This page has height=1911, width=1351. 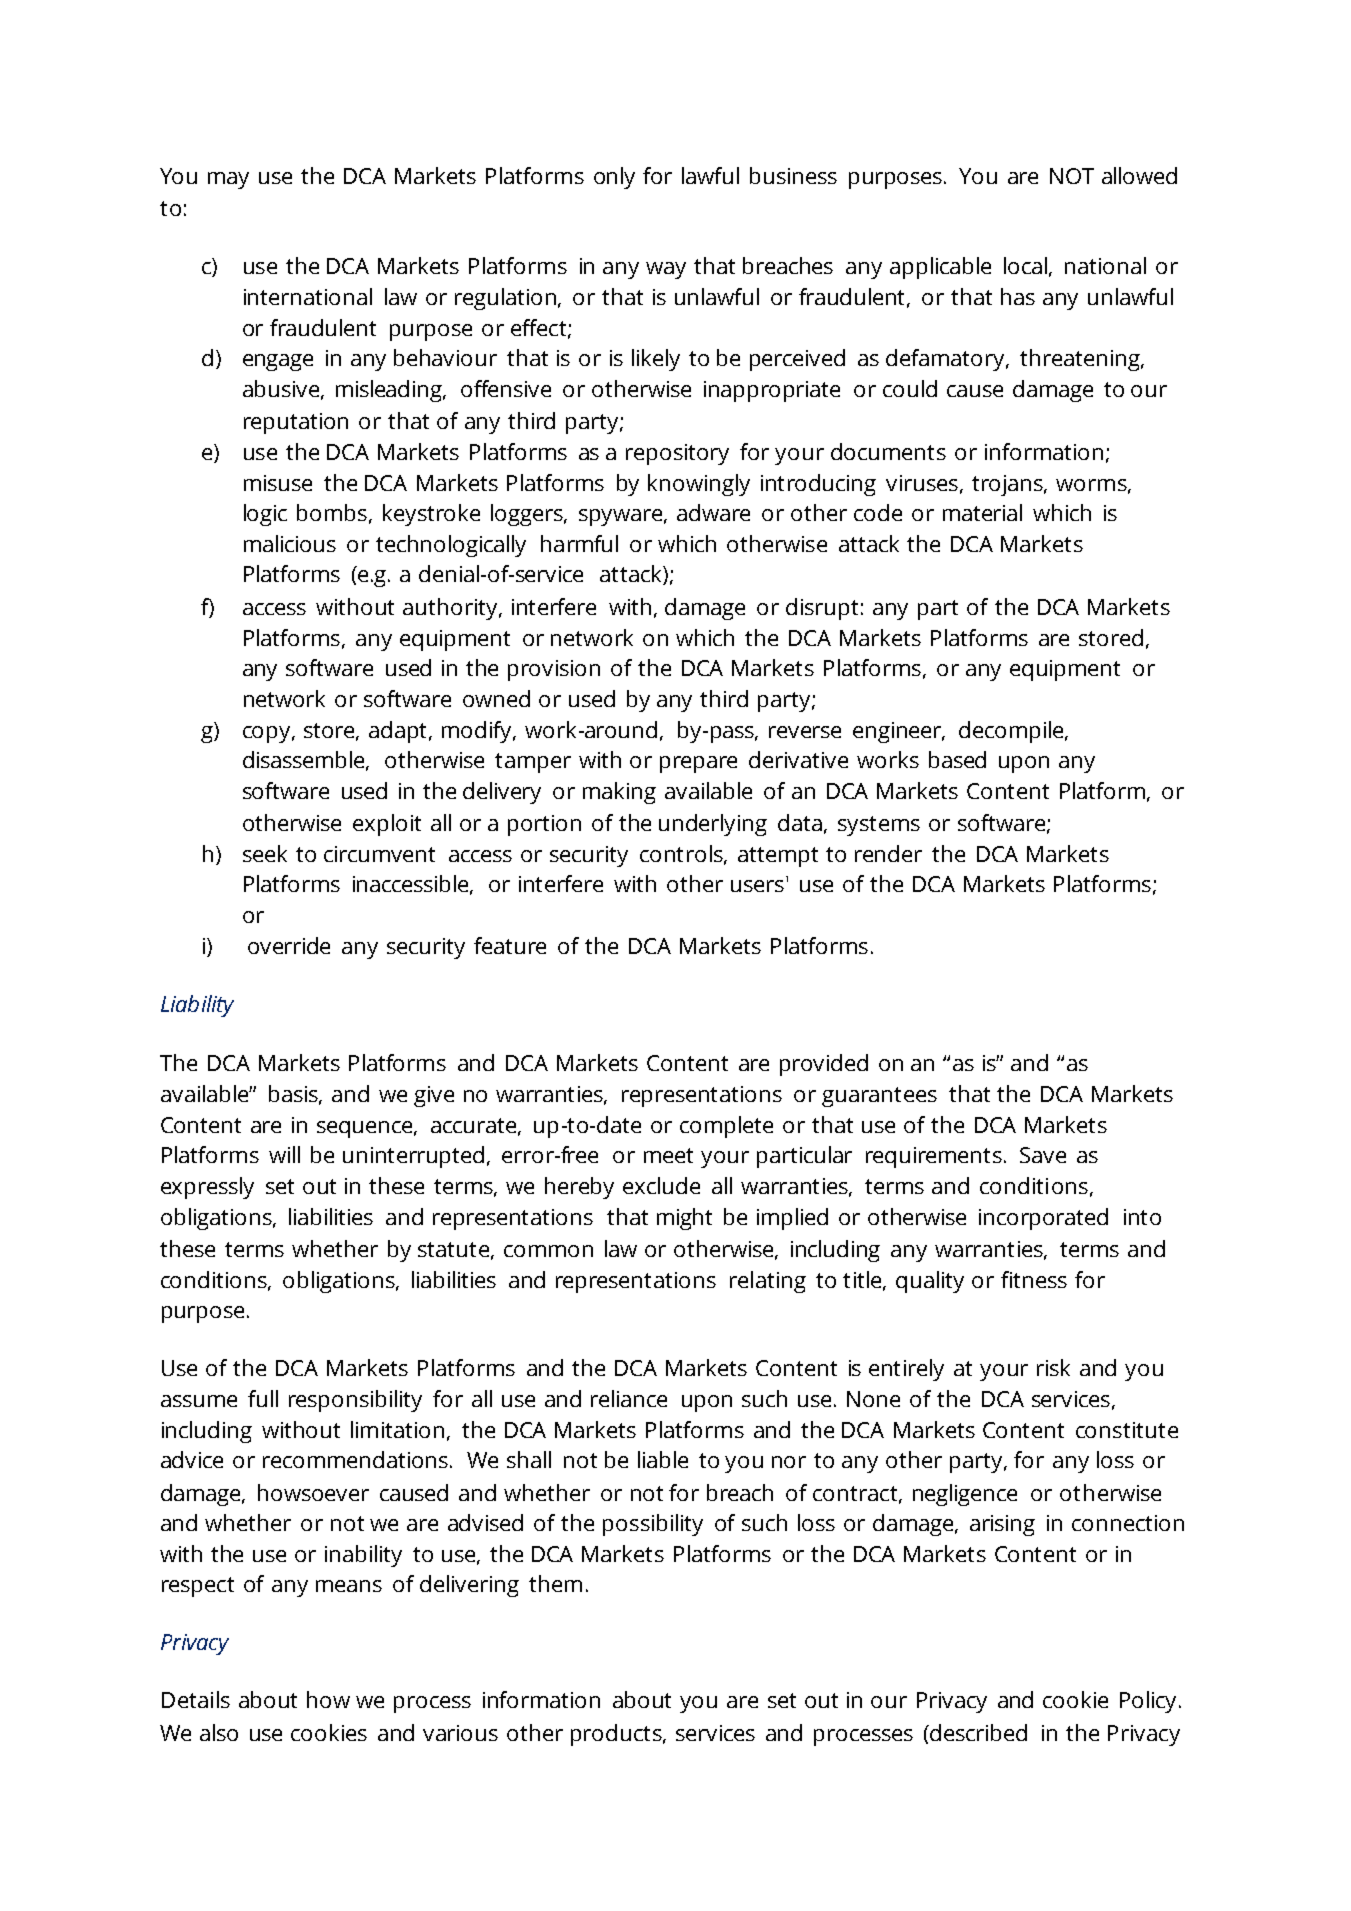 What do you see at coordinates (219, 1732) in the page?
I see `also` at bounding box center [219, 1732].
